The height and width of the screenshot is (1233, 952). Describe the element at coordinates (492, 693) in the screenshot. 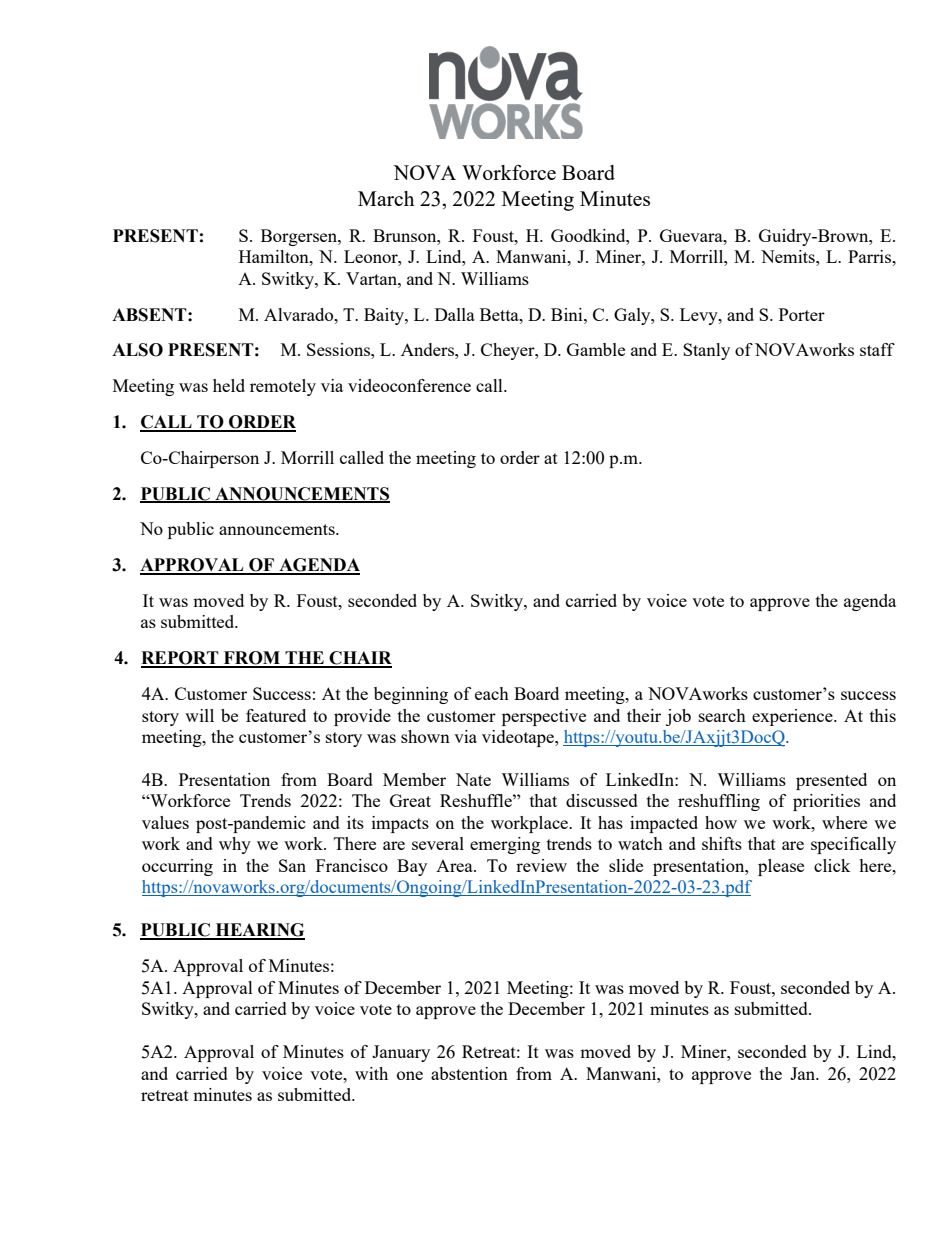

I see `each` at that location.
